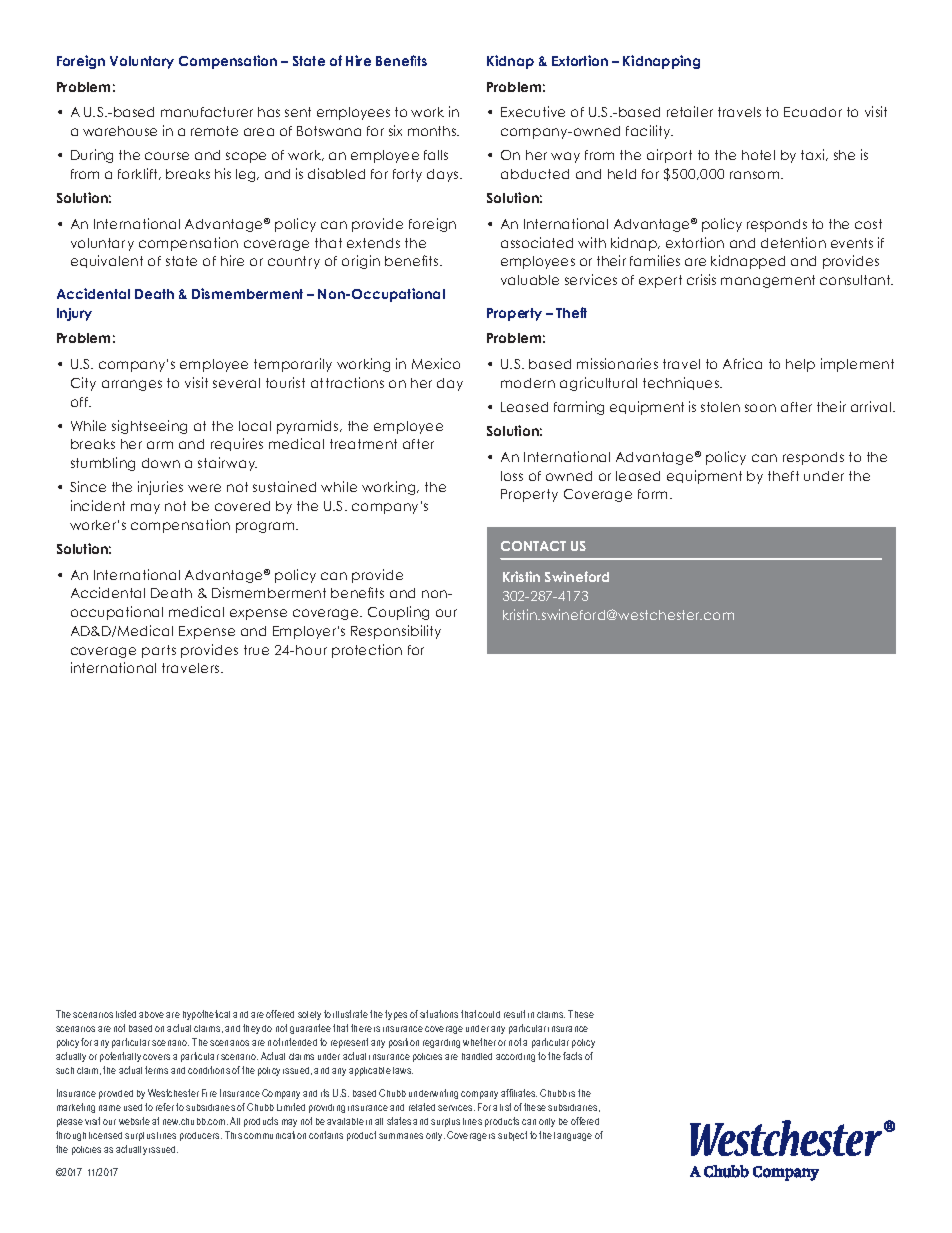  I want to click on course, so click(167, 156).
